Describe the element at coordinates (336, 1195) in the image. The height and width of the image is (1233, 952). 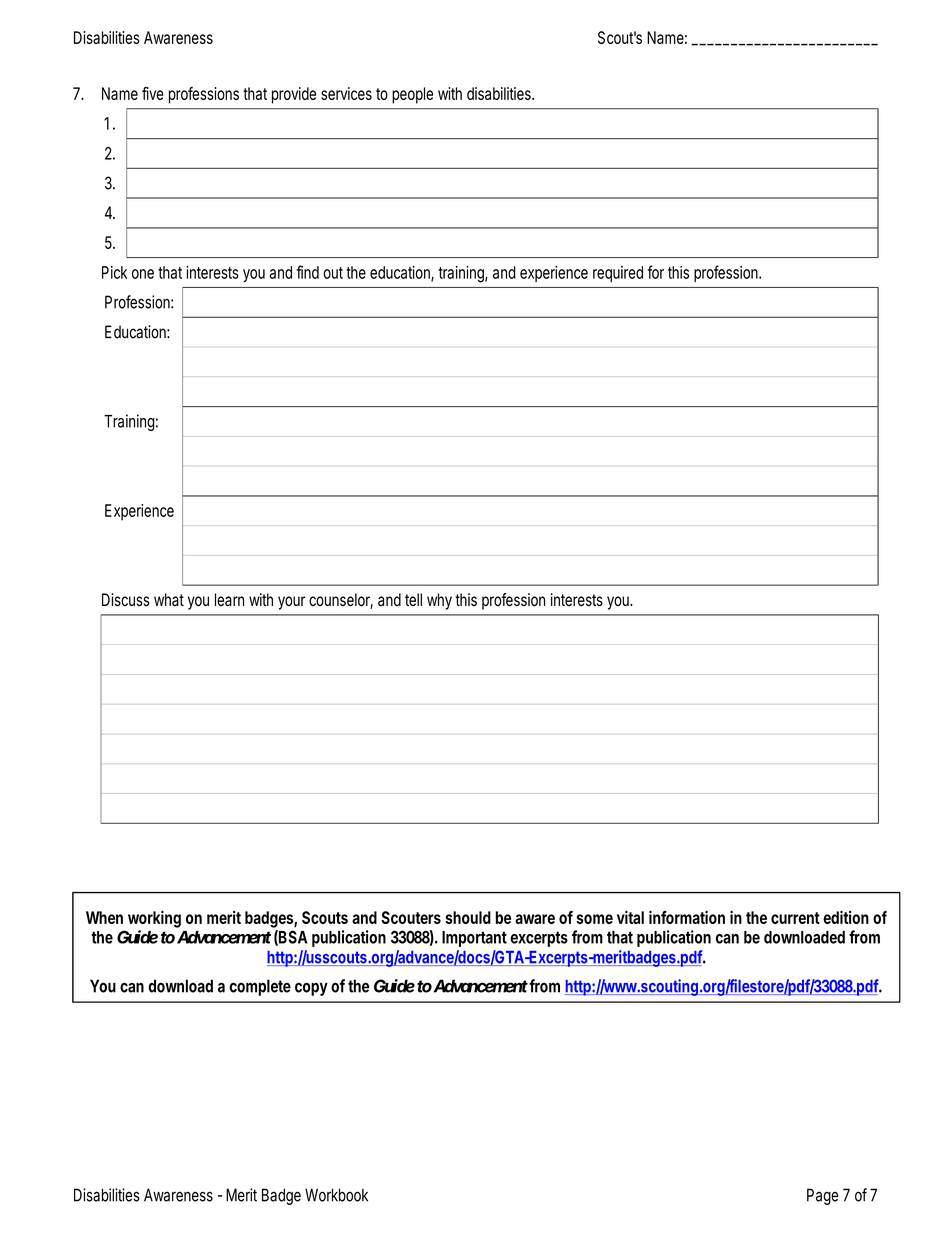
I see `Workbook` at that location.
